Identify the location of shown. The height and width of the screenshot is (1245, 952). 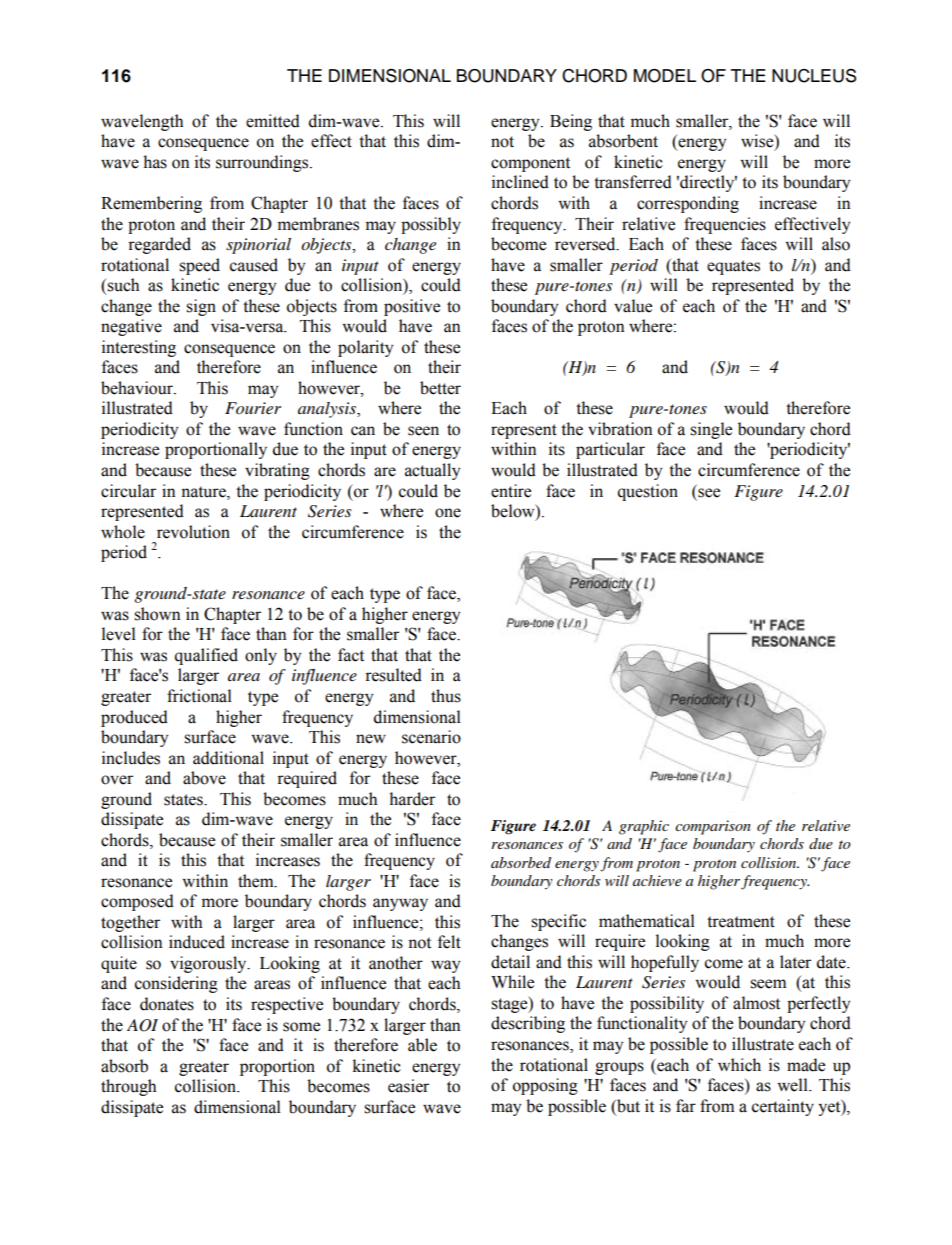
(157, 614).
